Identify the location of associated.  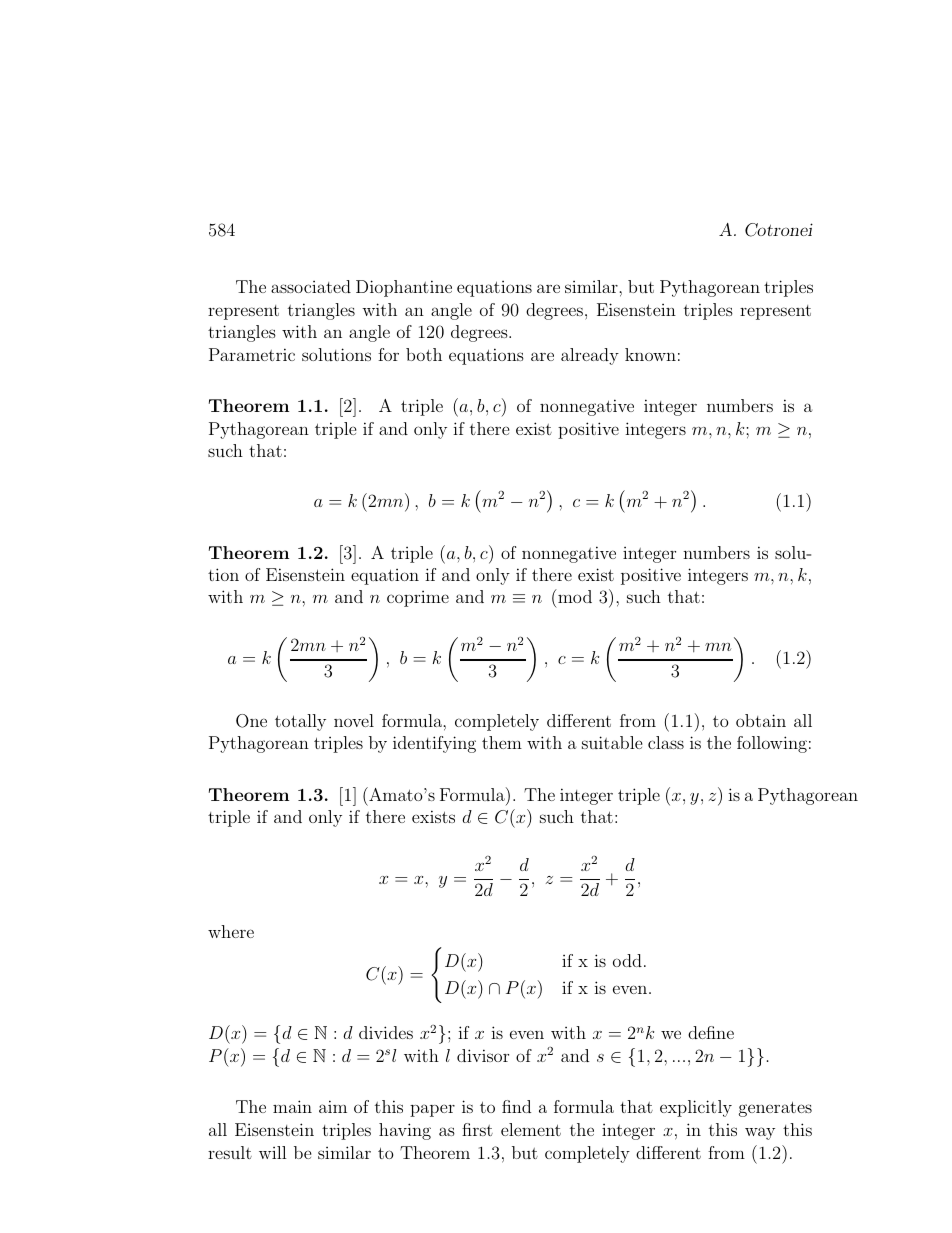
(311, 286).
